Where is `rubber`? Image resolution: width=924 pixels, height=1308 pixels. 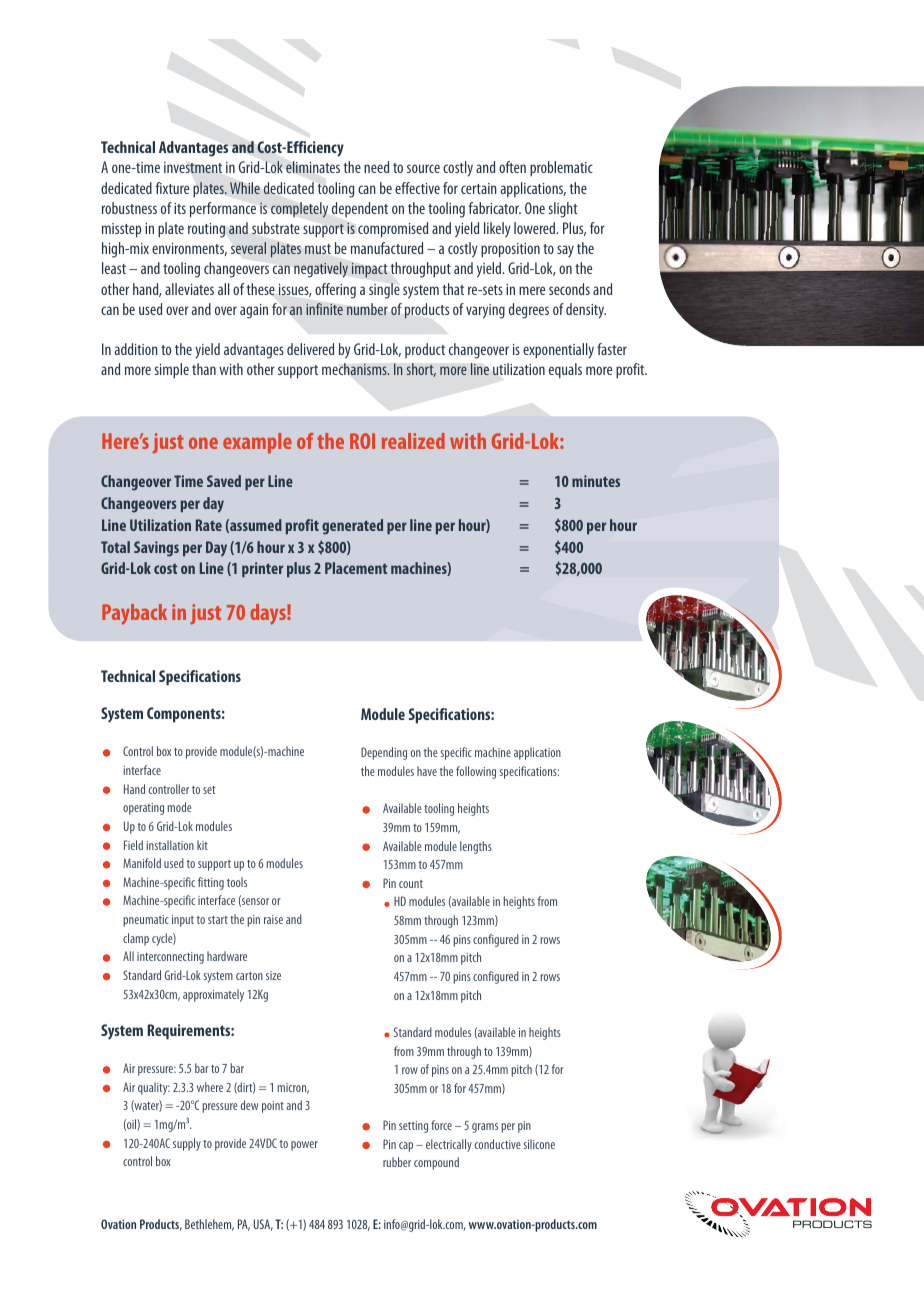 rubber is located at coordinates (397, 1162).
